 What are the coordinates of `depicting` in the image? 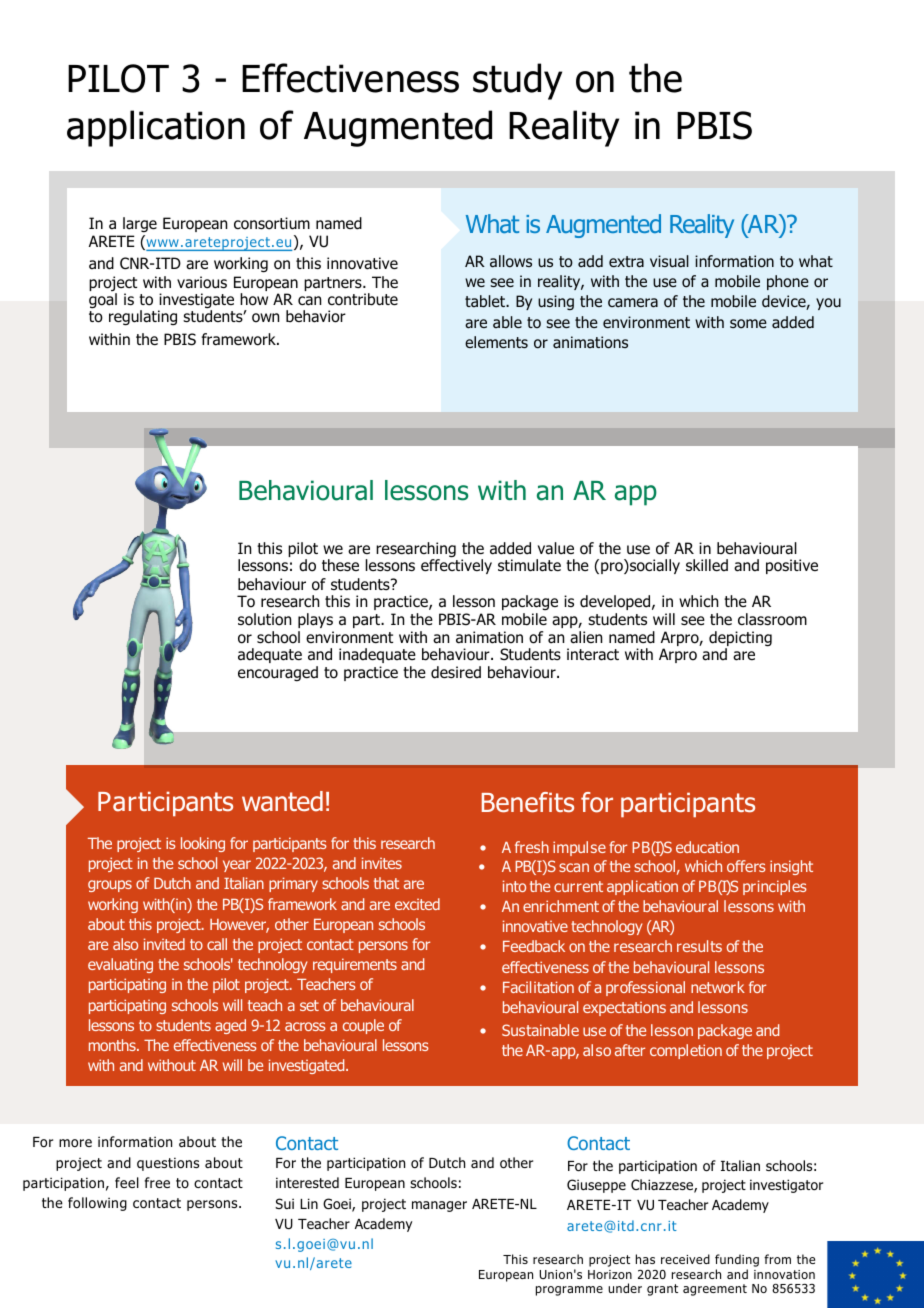 It's located at (740, 640).
